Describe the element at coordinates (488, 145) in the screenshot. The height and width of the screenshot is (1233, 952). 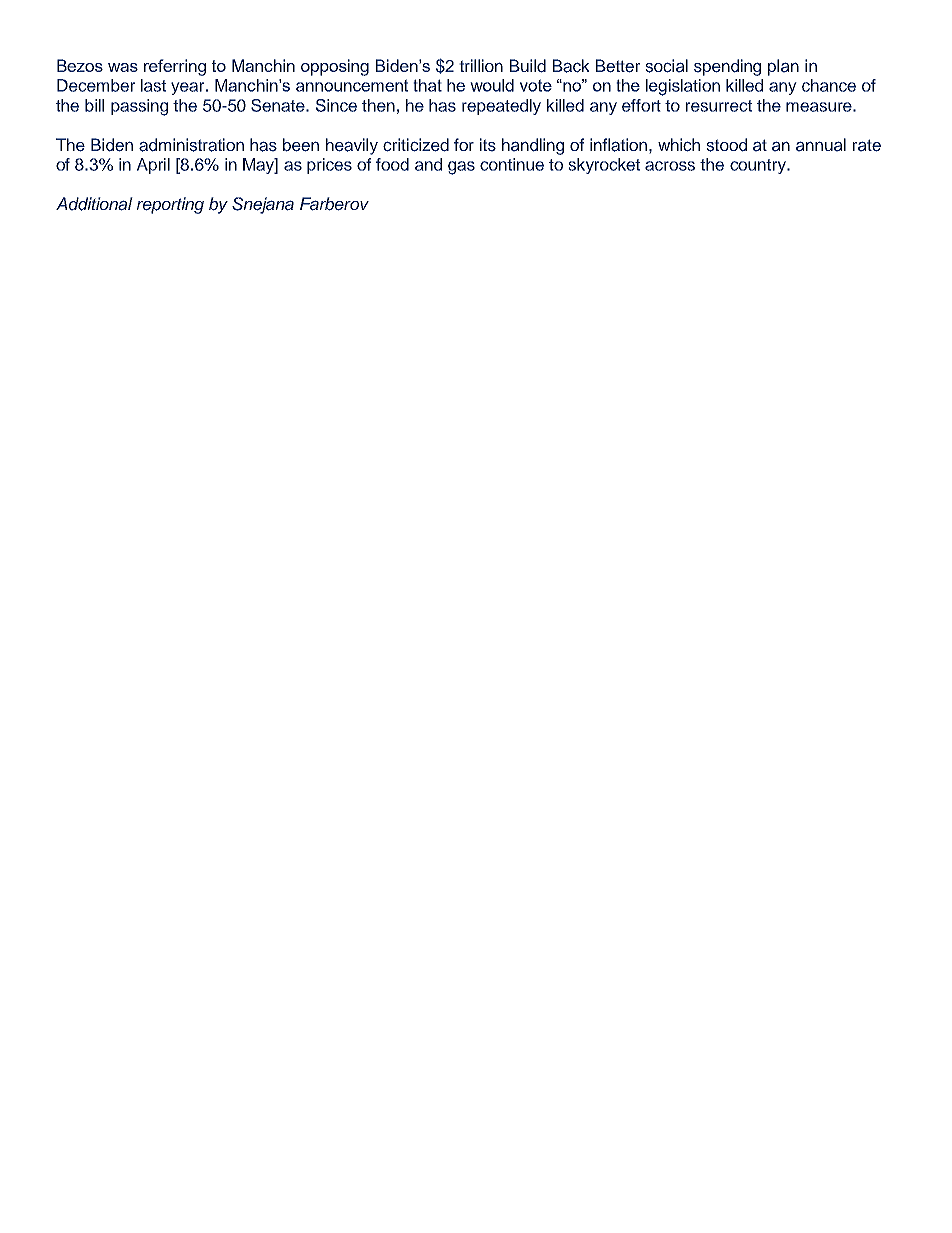
I see `its` at that location.
